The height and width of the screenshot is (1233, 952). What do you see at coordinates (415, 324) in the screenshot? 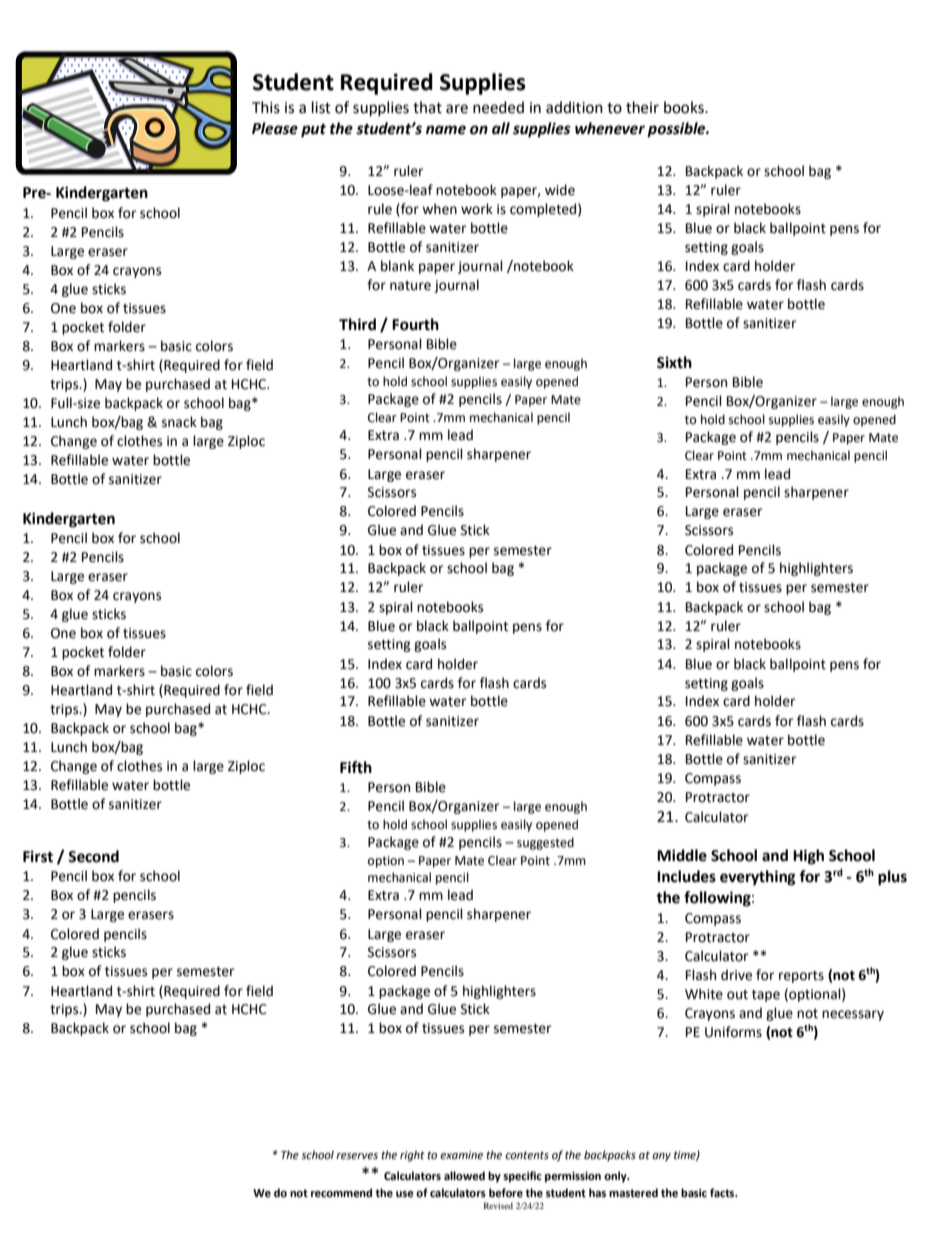
I see `Fourth` at bounding box center [415, 324].
